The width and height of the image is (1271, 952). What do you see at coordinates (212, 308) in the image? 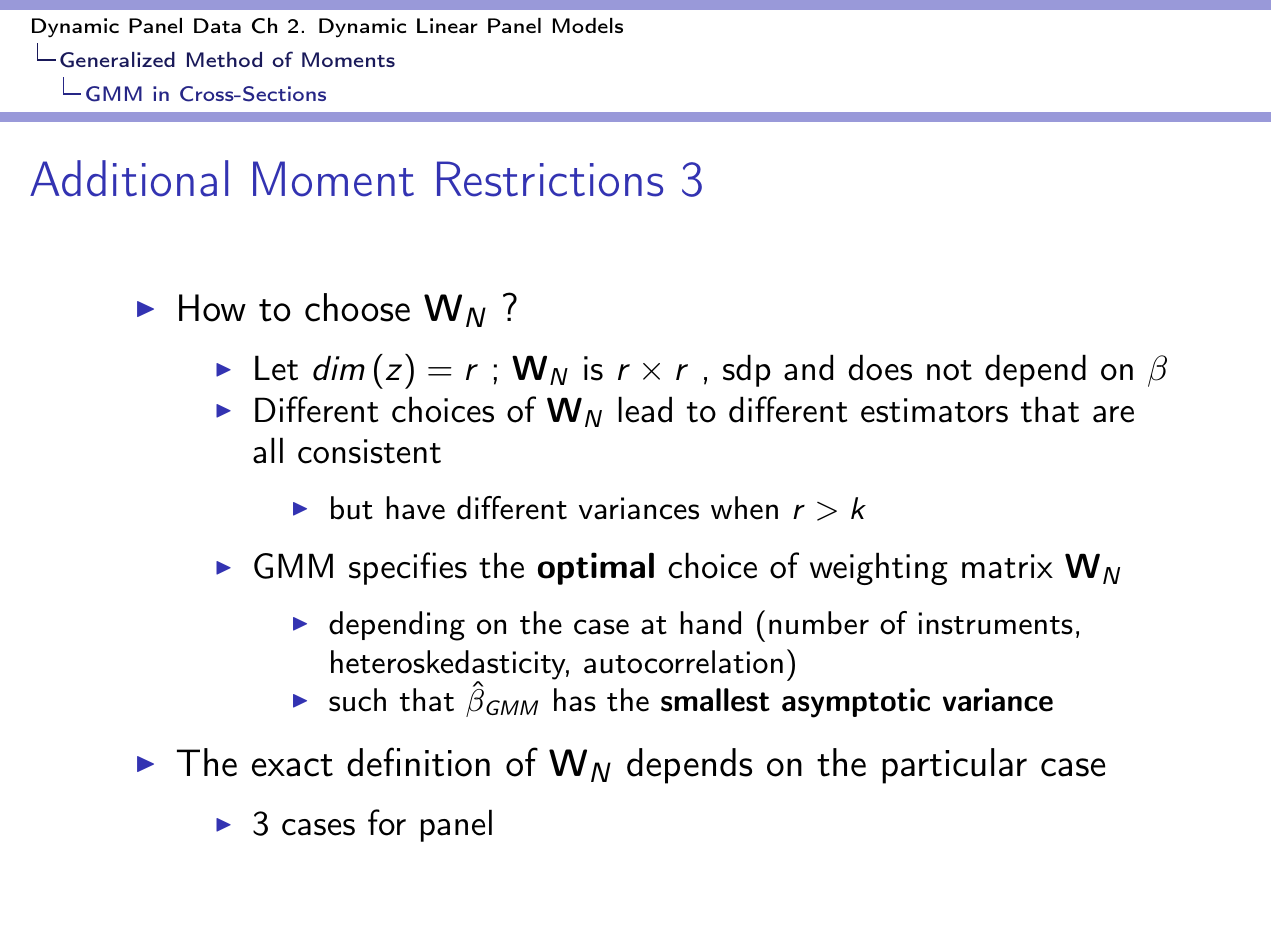
I see `How` at bounding box center [212, 308].
